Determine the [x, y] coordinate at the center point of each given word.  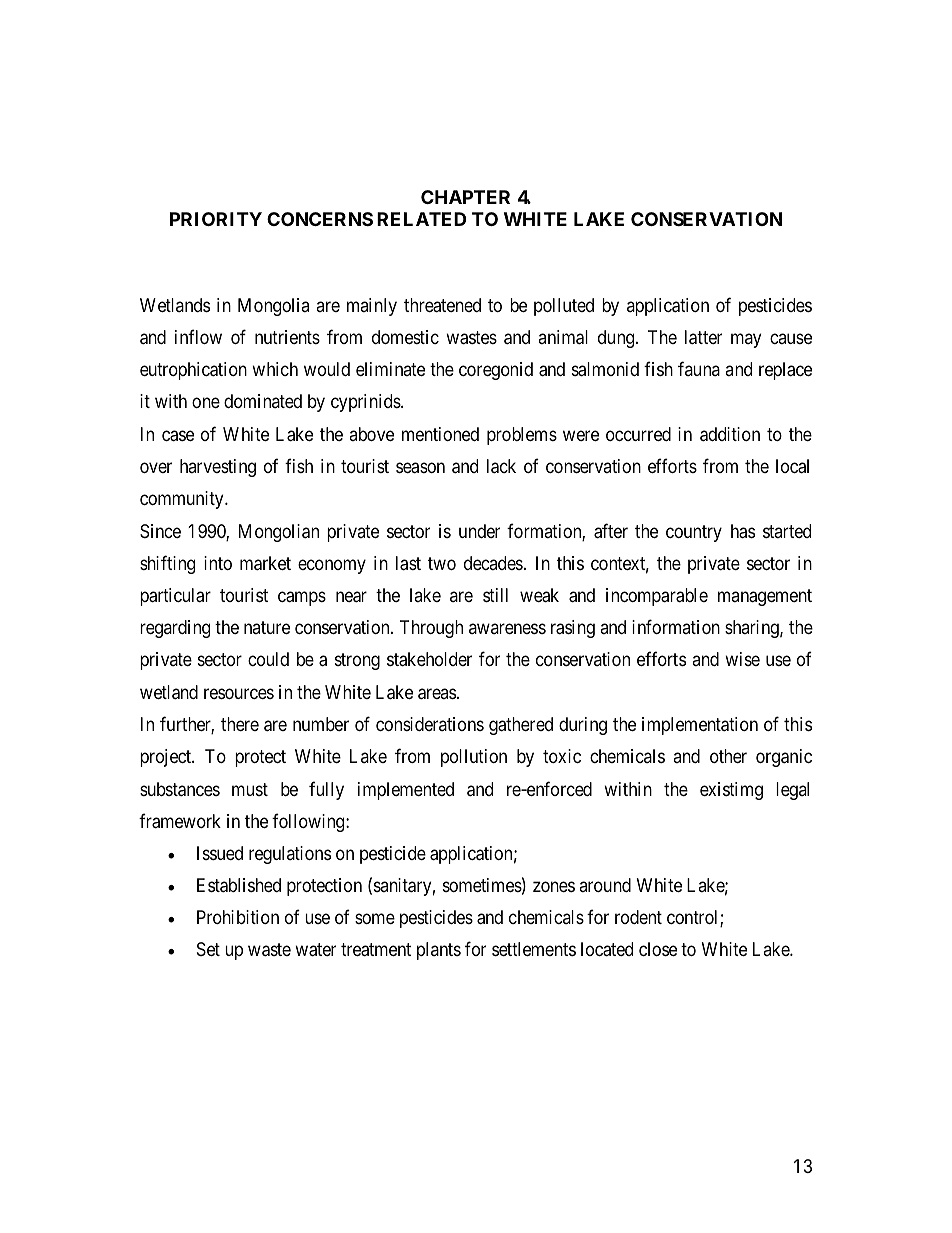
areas [437, 694]
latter [703, 337]
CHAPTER [465, 197]
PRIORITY [216, 219]
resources [239, 693]
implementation [700, 726]
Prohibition [238, 917]
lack [501, 466]
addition [730, 434]
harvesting [218, 468]
